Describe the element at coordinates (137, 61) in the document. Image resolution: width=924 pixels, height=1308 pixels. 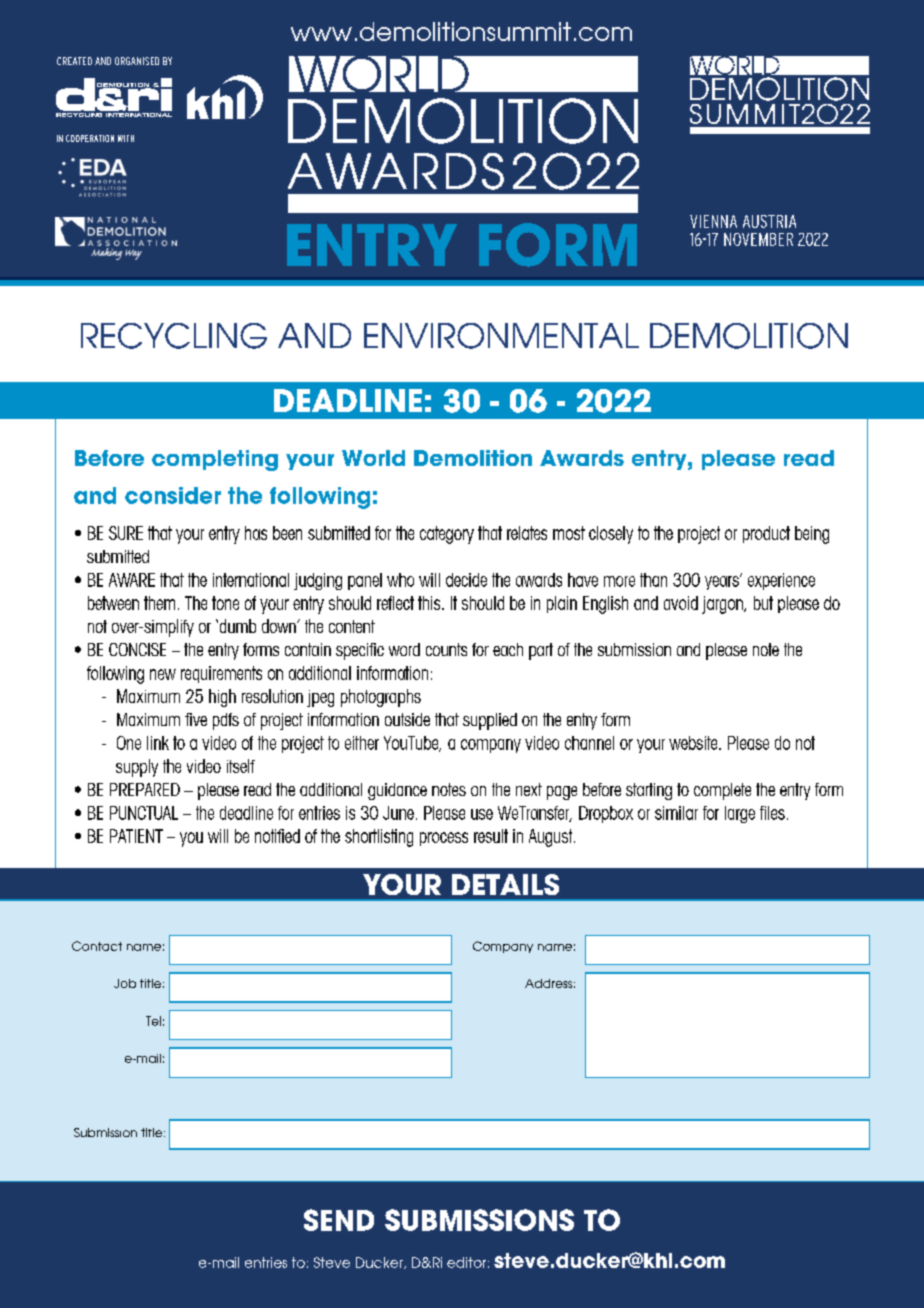
I see `ORGANISED` at that location.
